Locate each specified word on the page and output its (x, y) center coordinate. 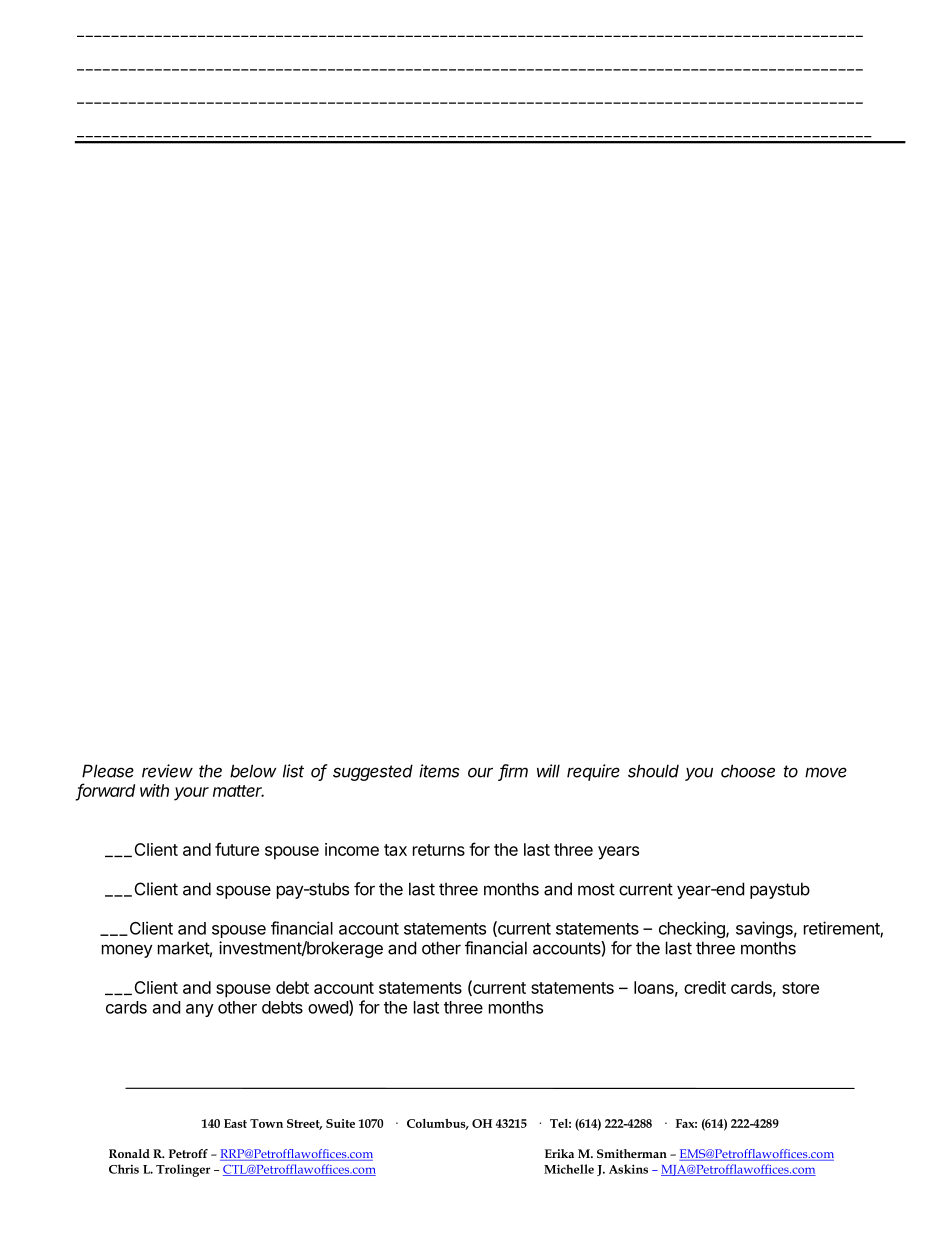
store (800, 988)
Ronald (129, 1153)
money (127, 951)
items (439, 771)
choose (748, 771)
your (191, 794)
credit (705, 987)
